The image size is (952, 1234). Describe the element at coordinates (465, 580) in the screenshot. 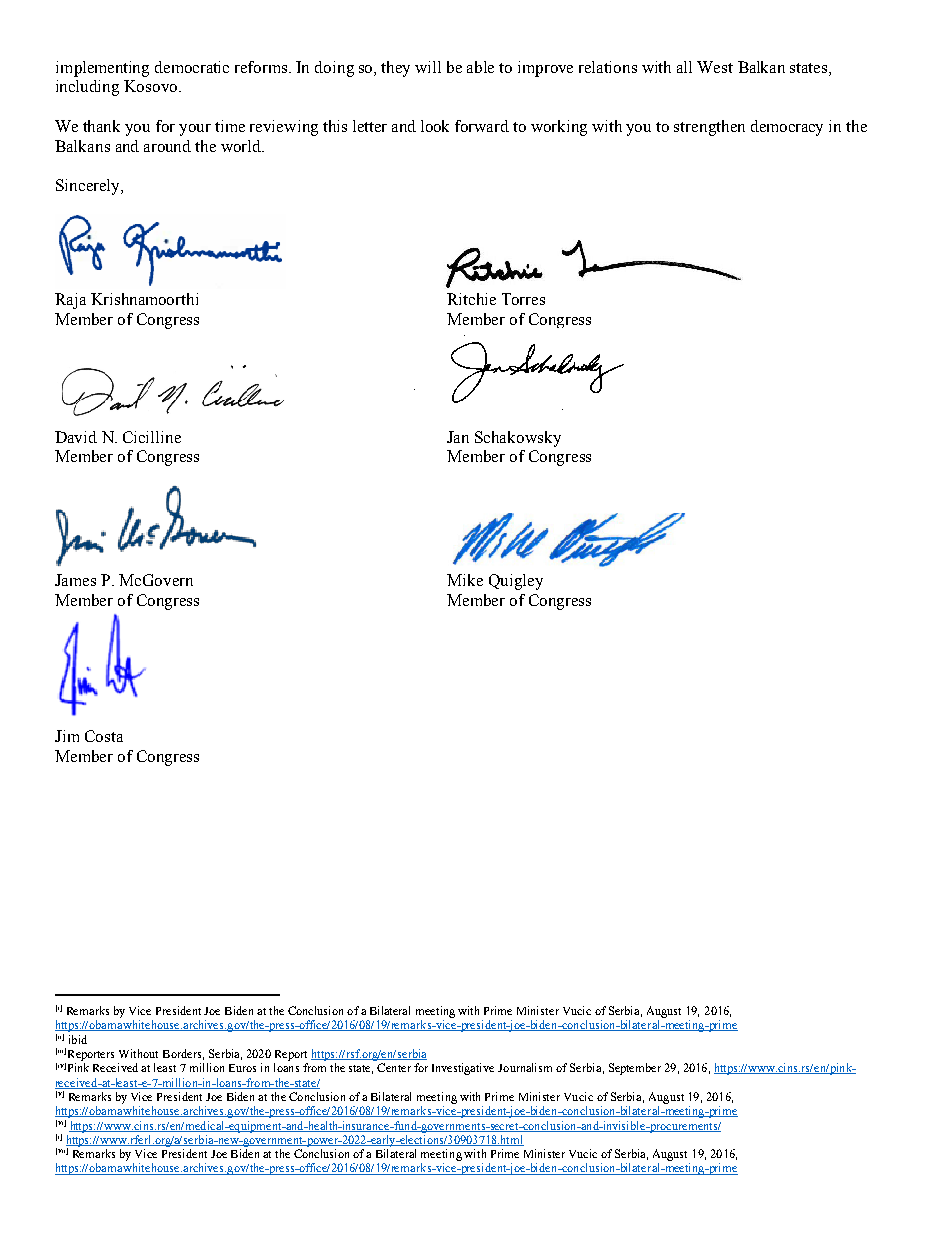

I see `Mike` at that location.
